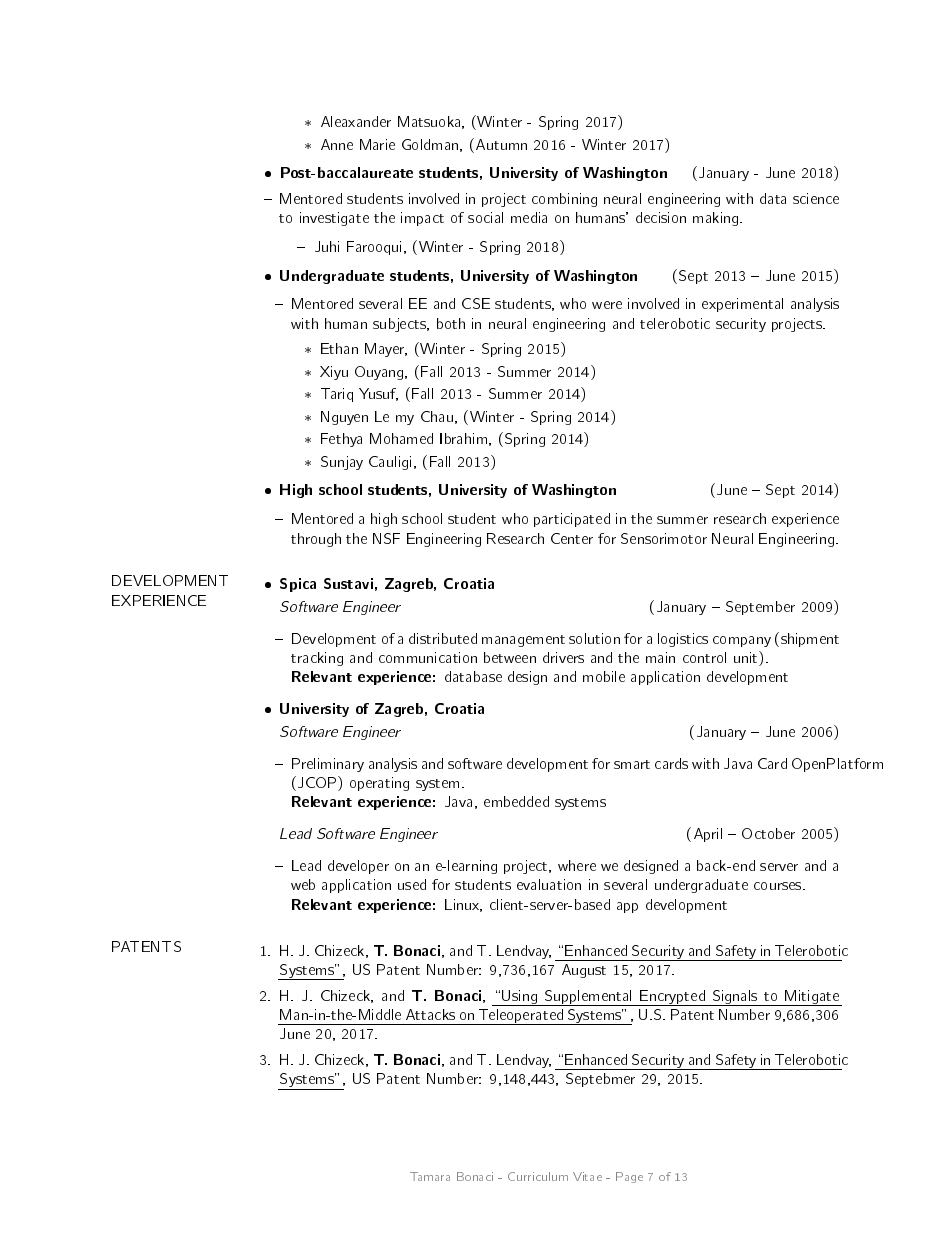  Describe the element at coordinates (538, 1176) in the screenshot. I see `Curriculum` at that location.
